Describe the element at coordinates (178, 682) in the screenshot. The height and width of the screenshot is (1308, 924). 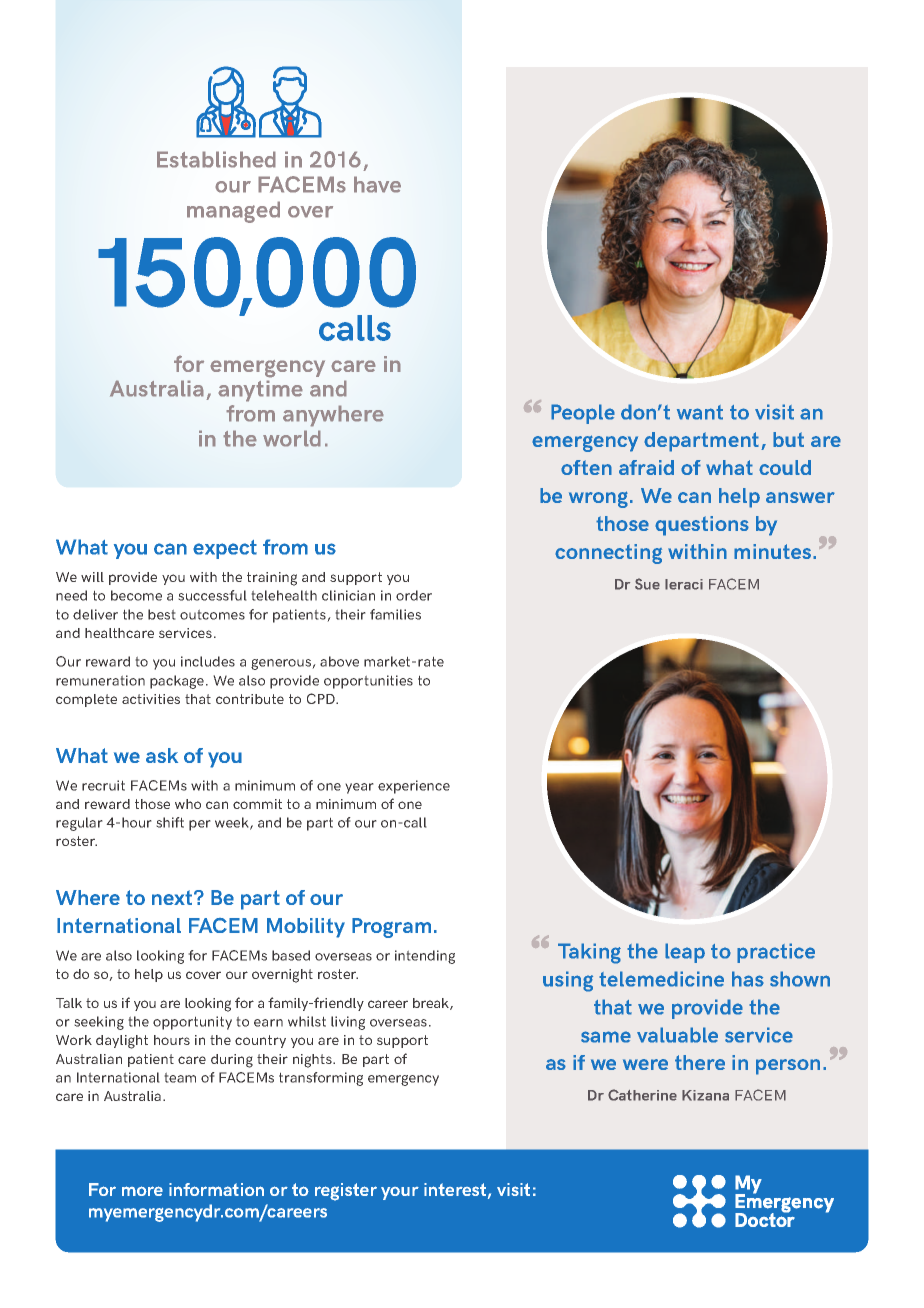
I see `package` at that location.
